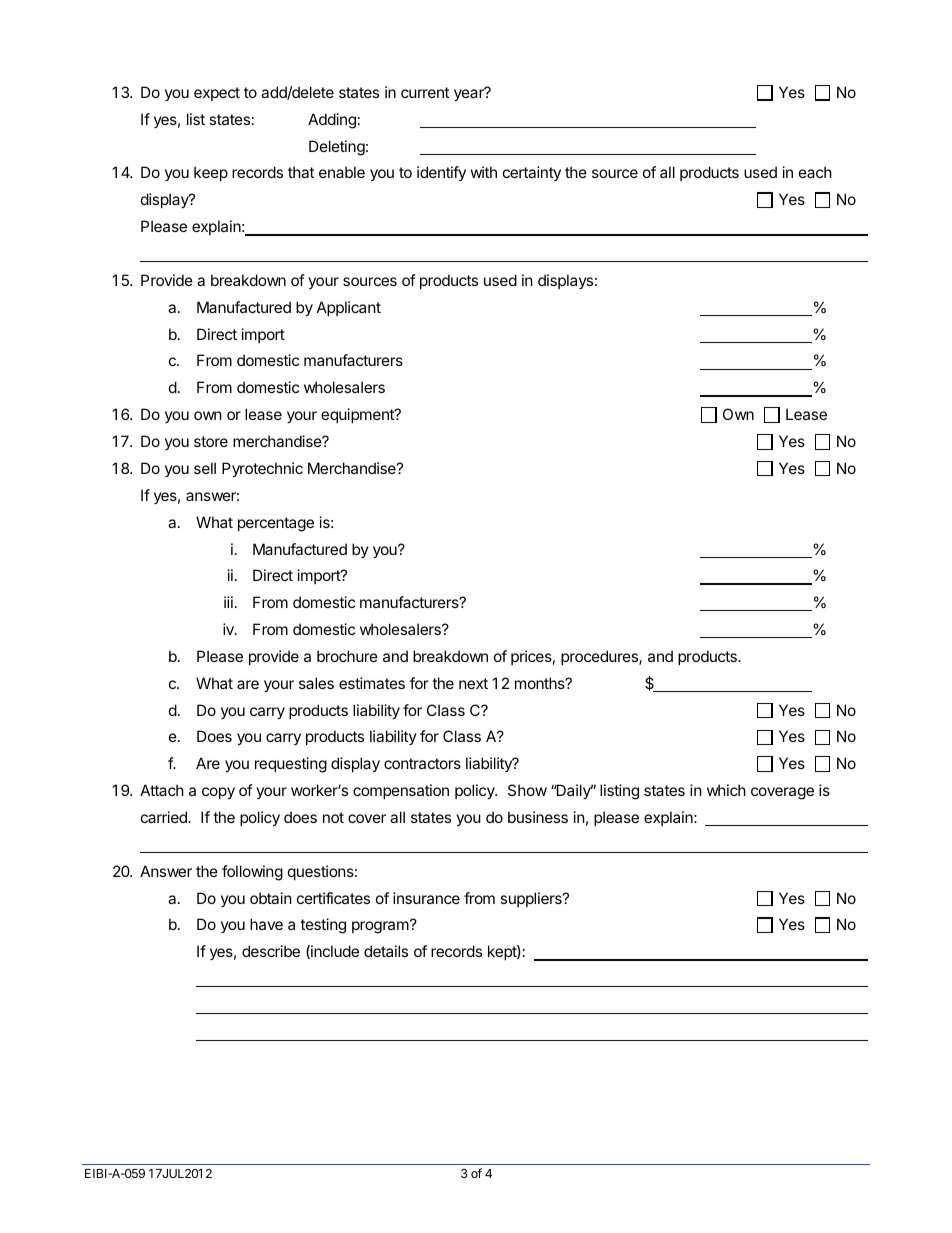 Image resolution: width=952 pixels, height=1233 pixels. What do you see at coordinates (218, 793) in the screenshot?
I see `copy` at bounding box center [218, 793].
